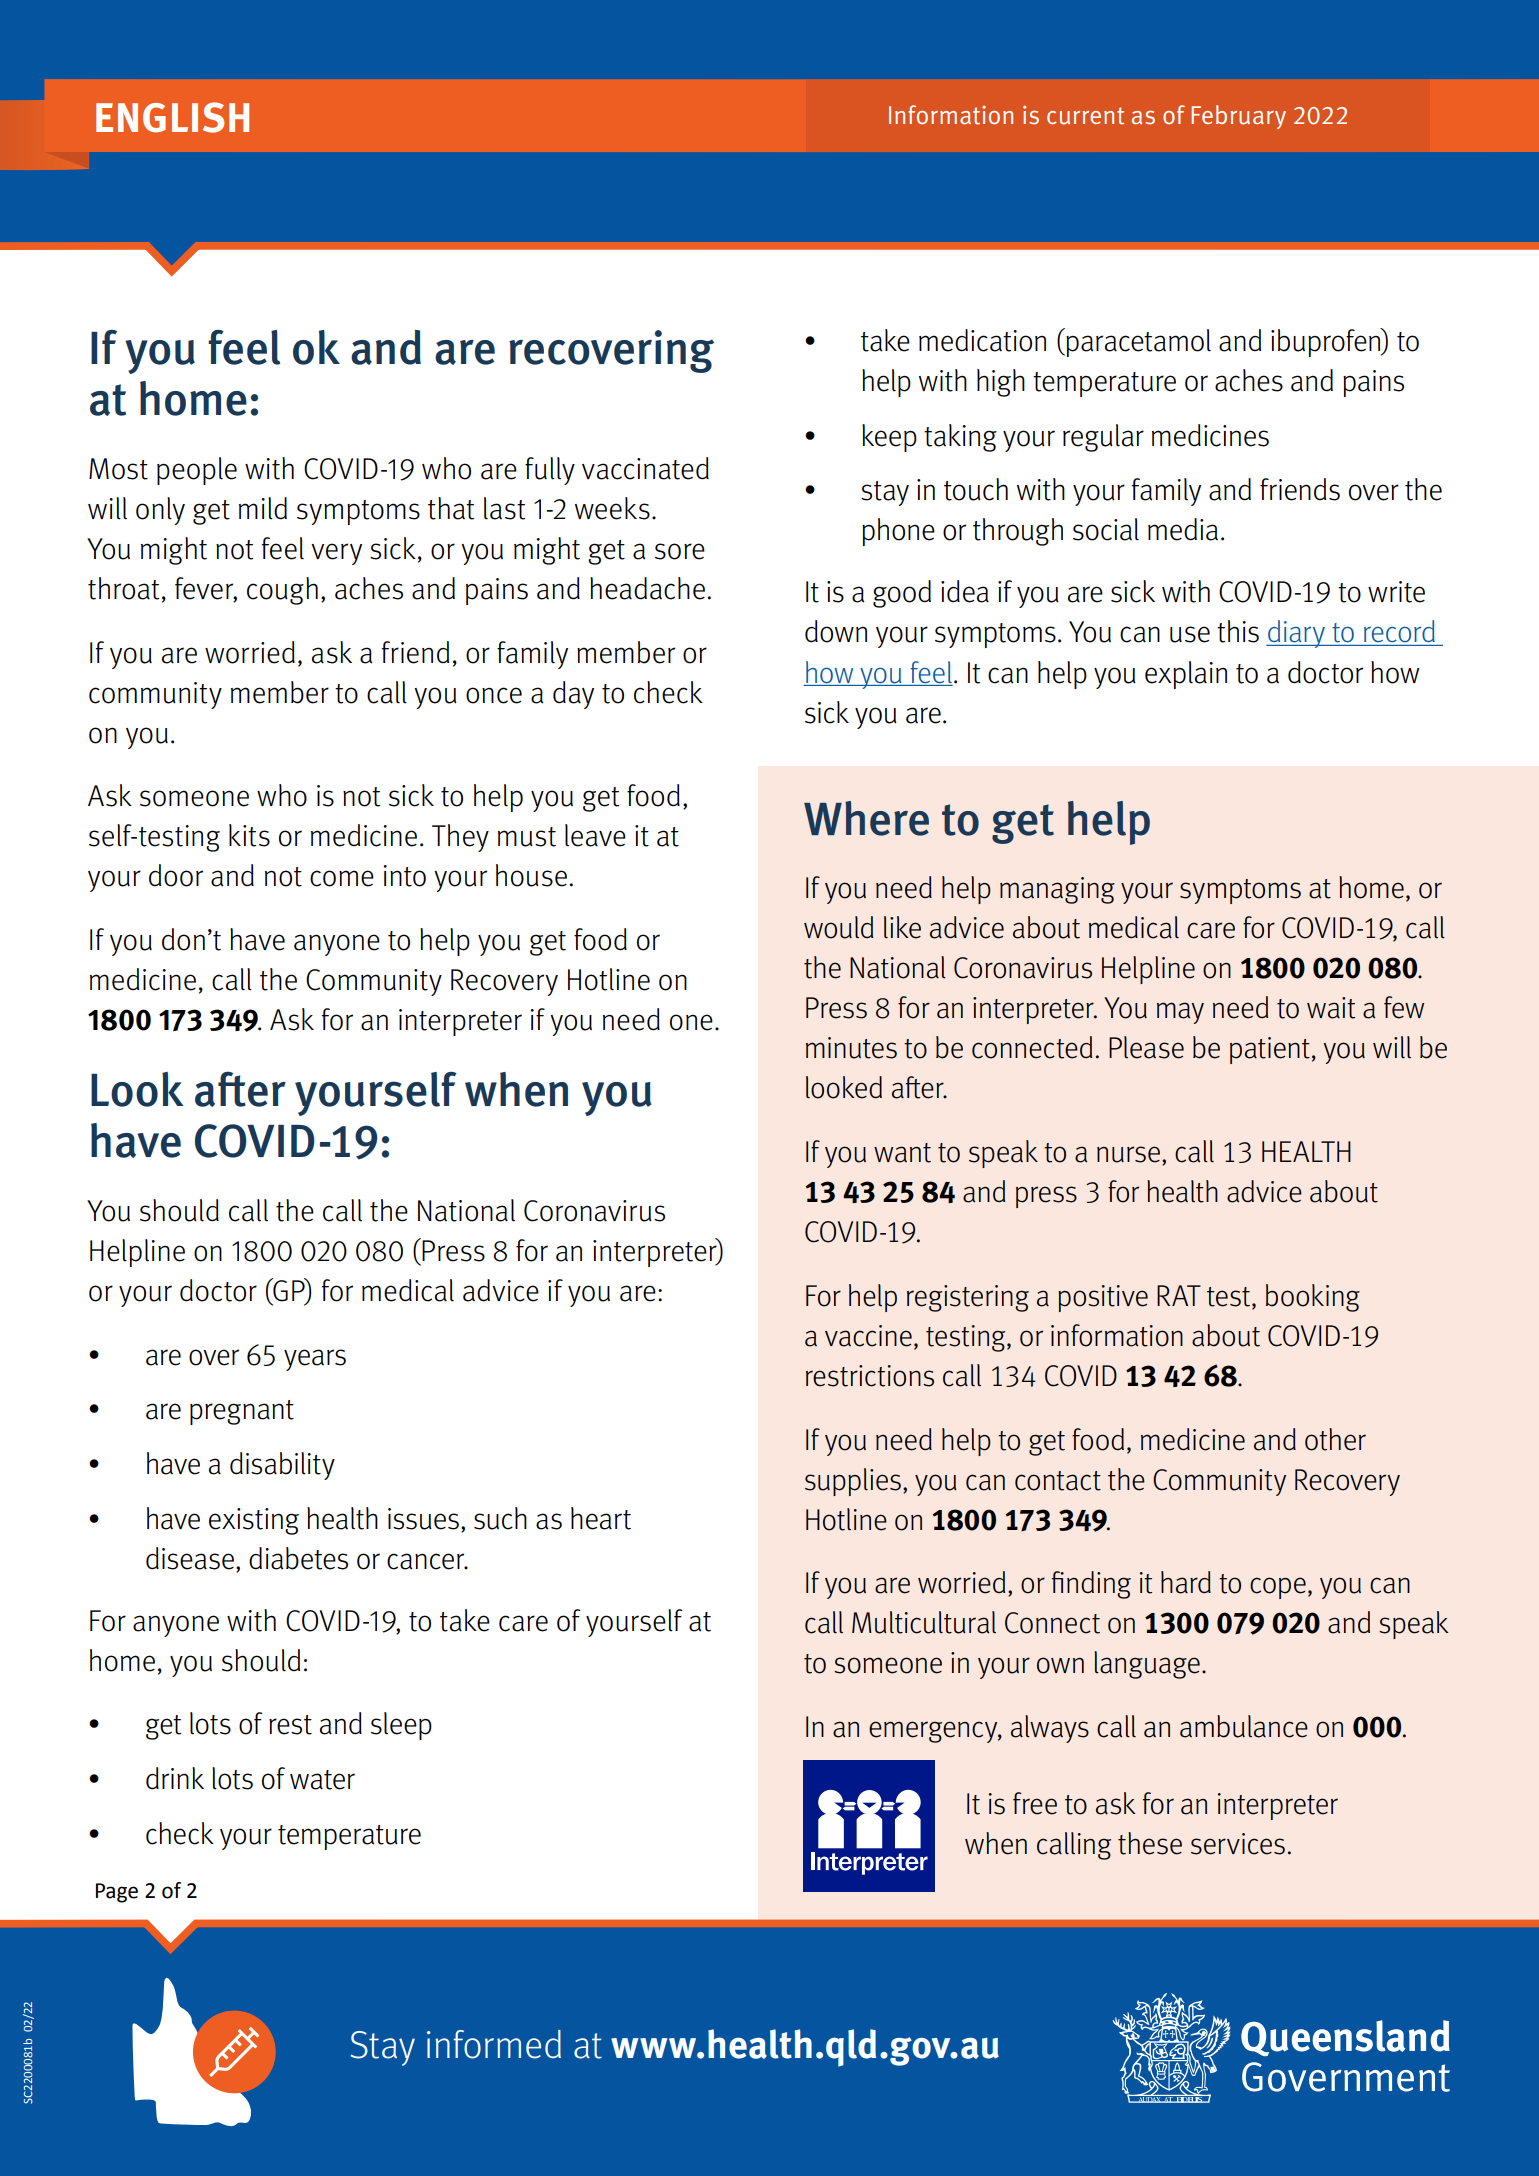 This document has height=2176, width=1539. Describe the element at coordinates (117, 1893) in the document. I see `Page` at that location.
